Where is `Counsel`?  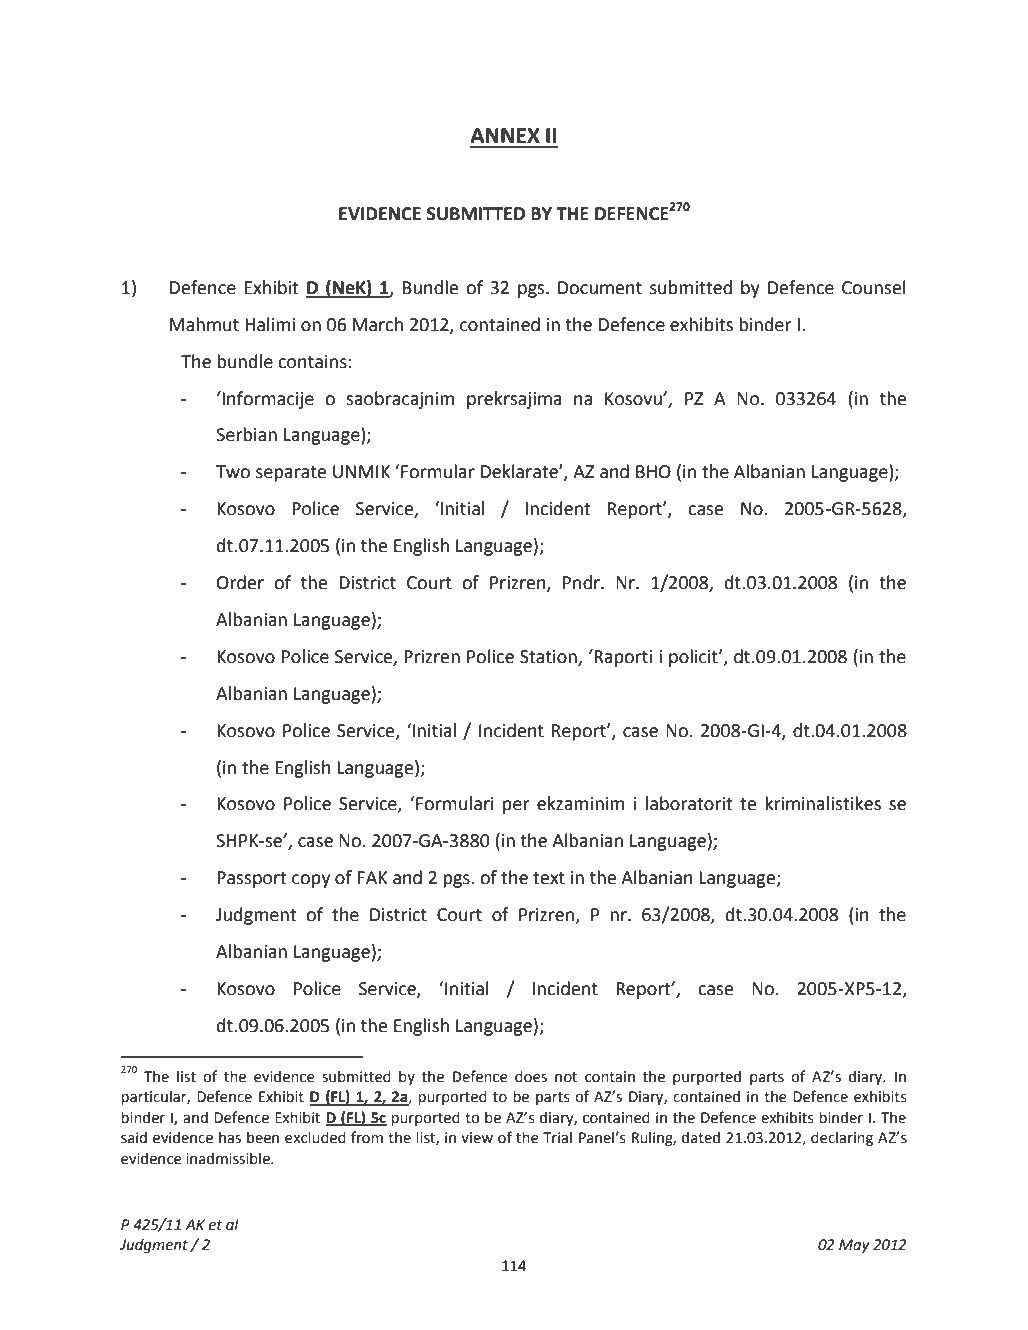
Counsel is located at coordinates (874, 287).
